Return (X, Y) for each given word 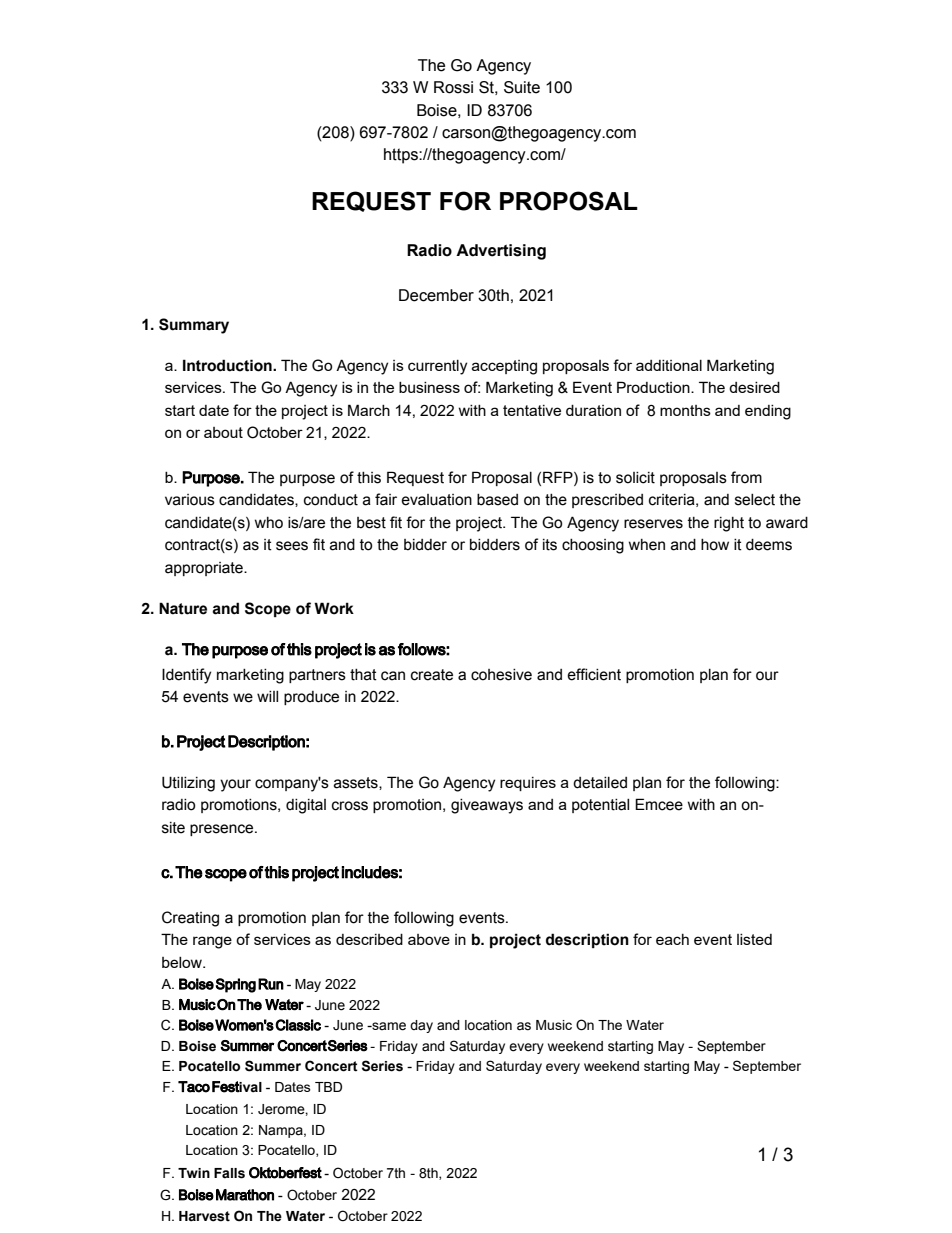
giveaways (487, 806)
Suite (522, 87)
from (746, 477)
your (235, 785)
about (223, 432)
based (497, 500)
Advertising (501, 252)
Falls (229, 1173)
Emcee (659, 804)
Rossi (453, 87)
